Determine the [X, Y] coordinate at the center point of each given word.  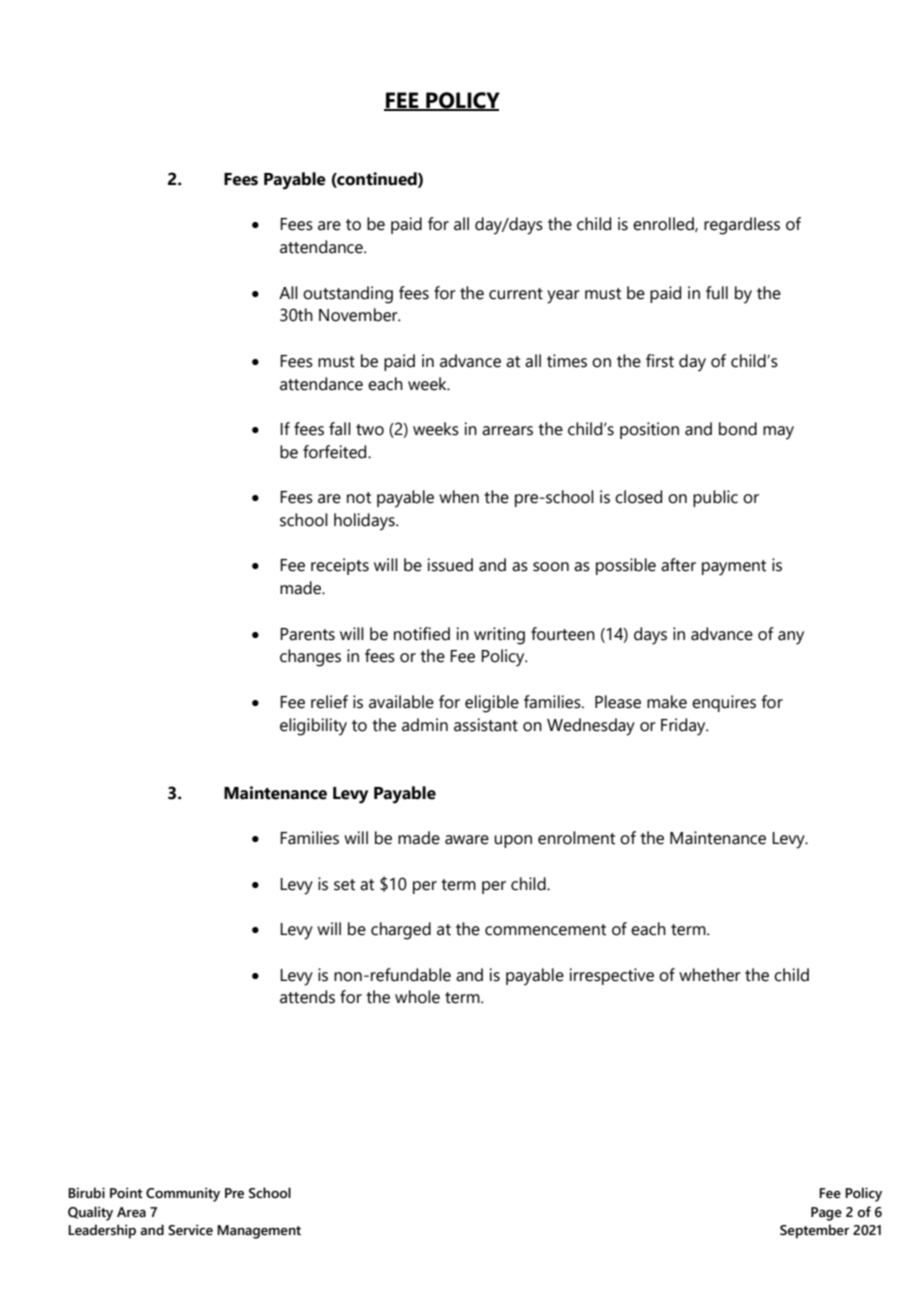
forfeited [336, 452]
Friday [684, 727]
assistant [486, 725]
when [459, 497]
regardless [742, 226]
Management [259, 1232]
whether [710, 975]
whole [417, 997]
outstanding [348, 295]
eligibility [313, 727]
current [516, 294]
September [815, 1231]
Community [183, 1194]
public [715, 498]
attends [307, 997]
